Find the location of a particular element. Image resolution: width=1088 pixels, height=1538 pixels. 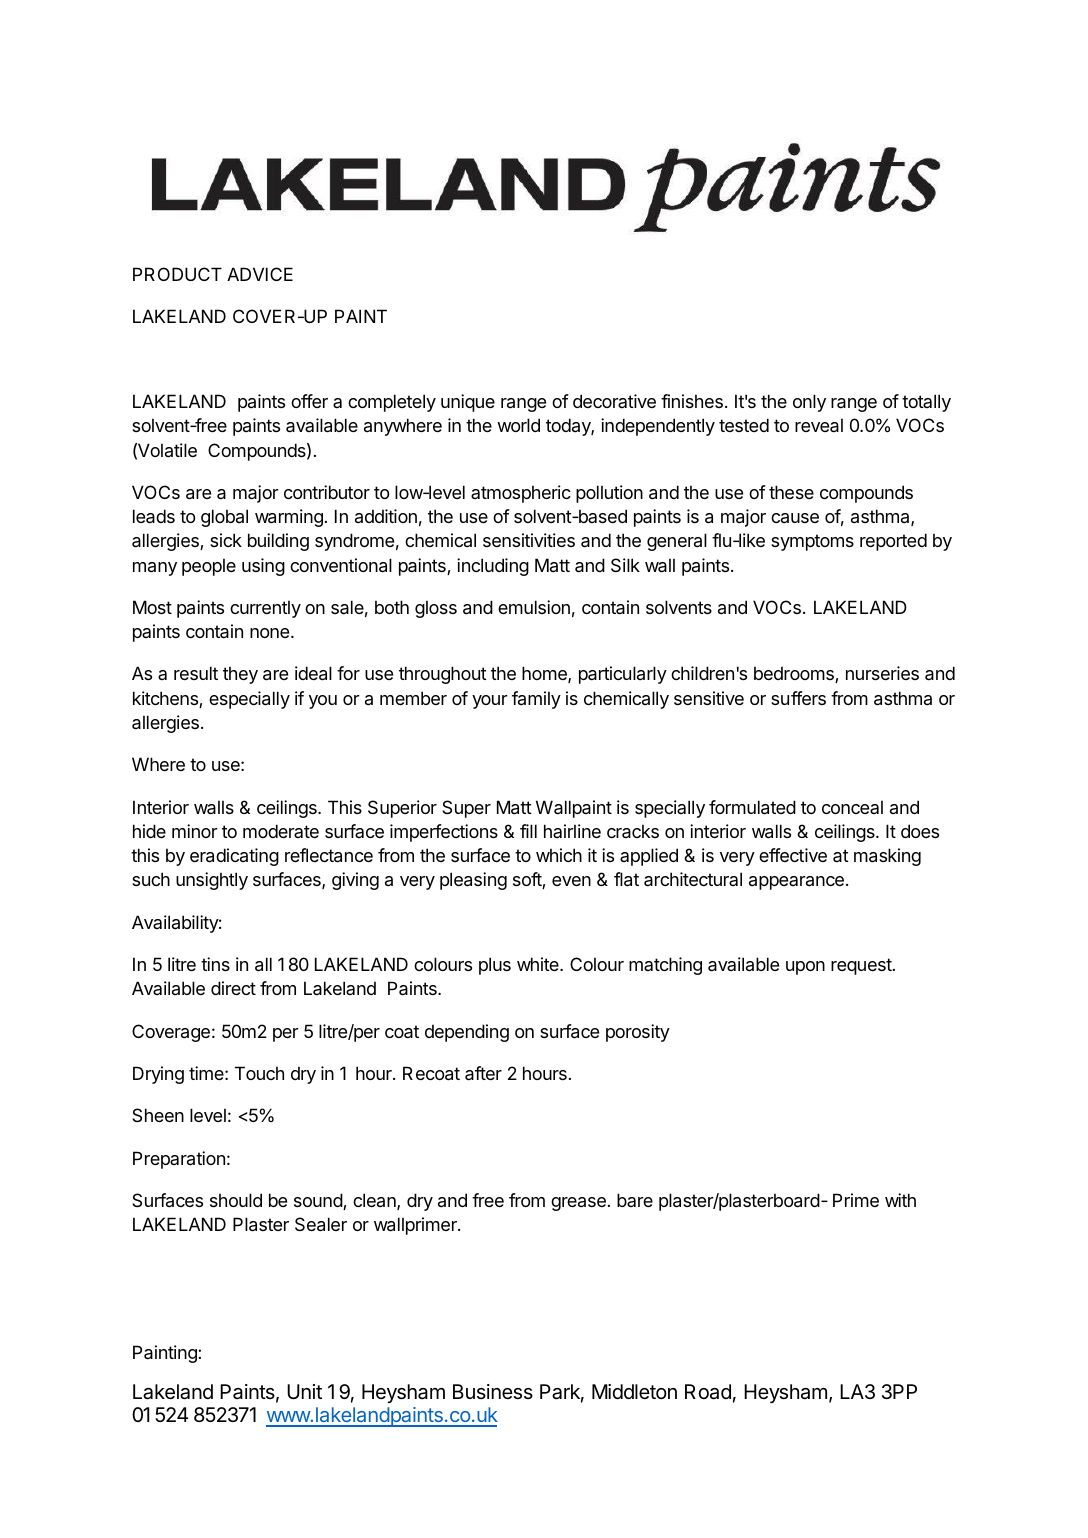

Business is located at coordinates (493, 1392).
